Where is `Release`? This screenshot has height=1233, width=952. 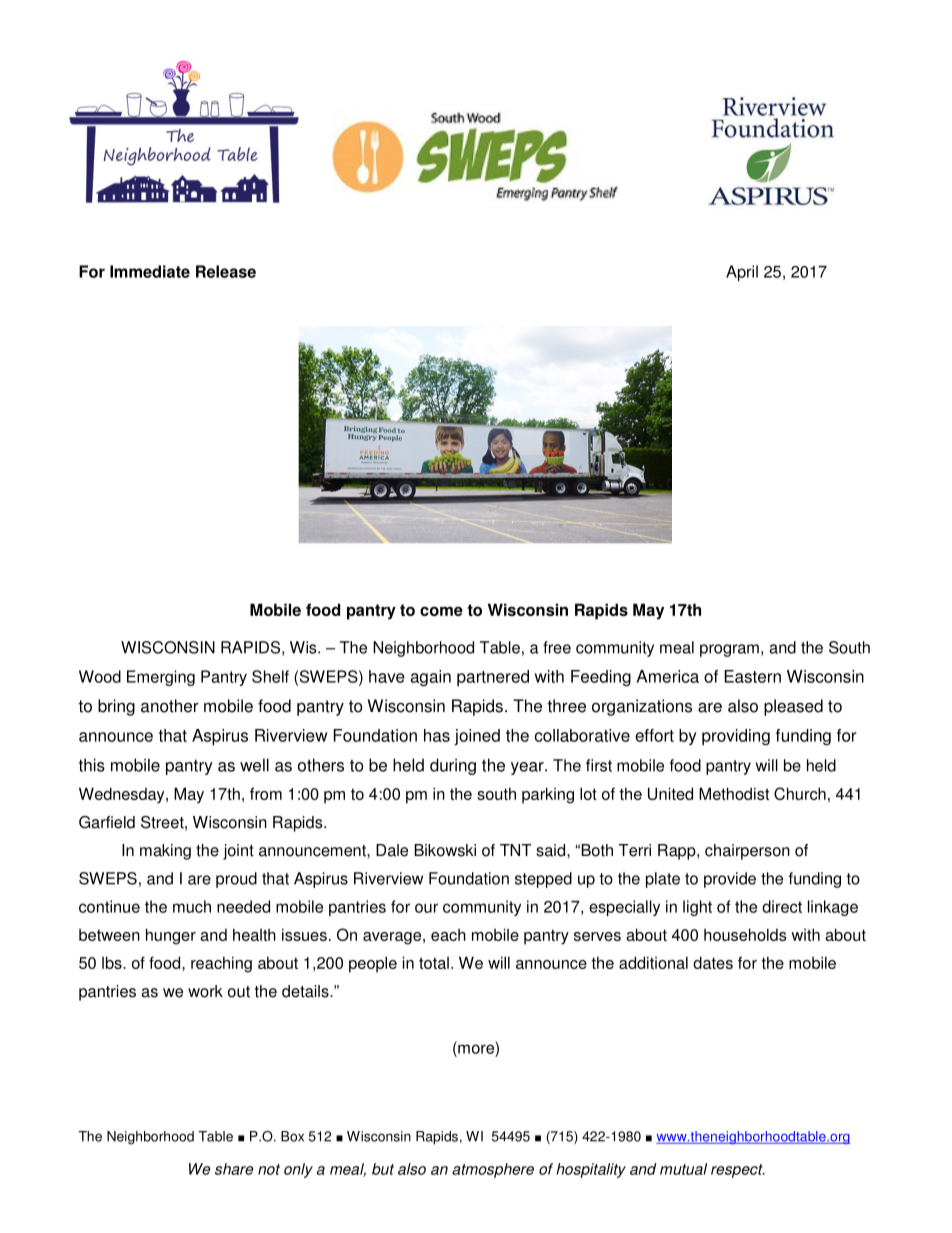 Release is located at coordinates (226, 271).
